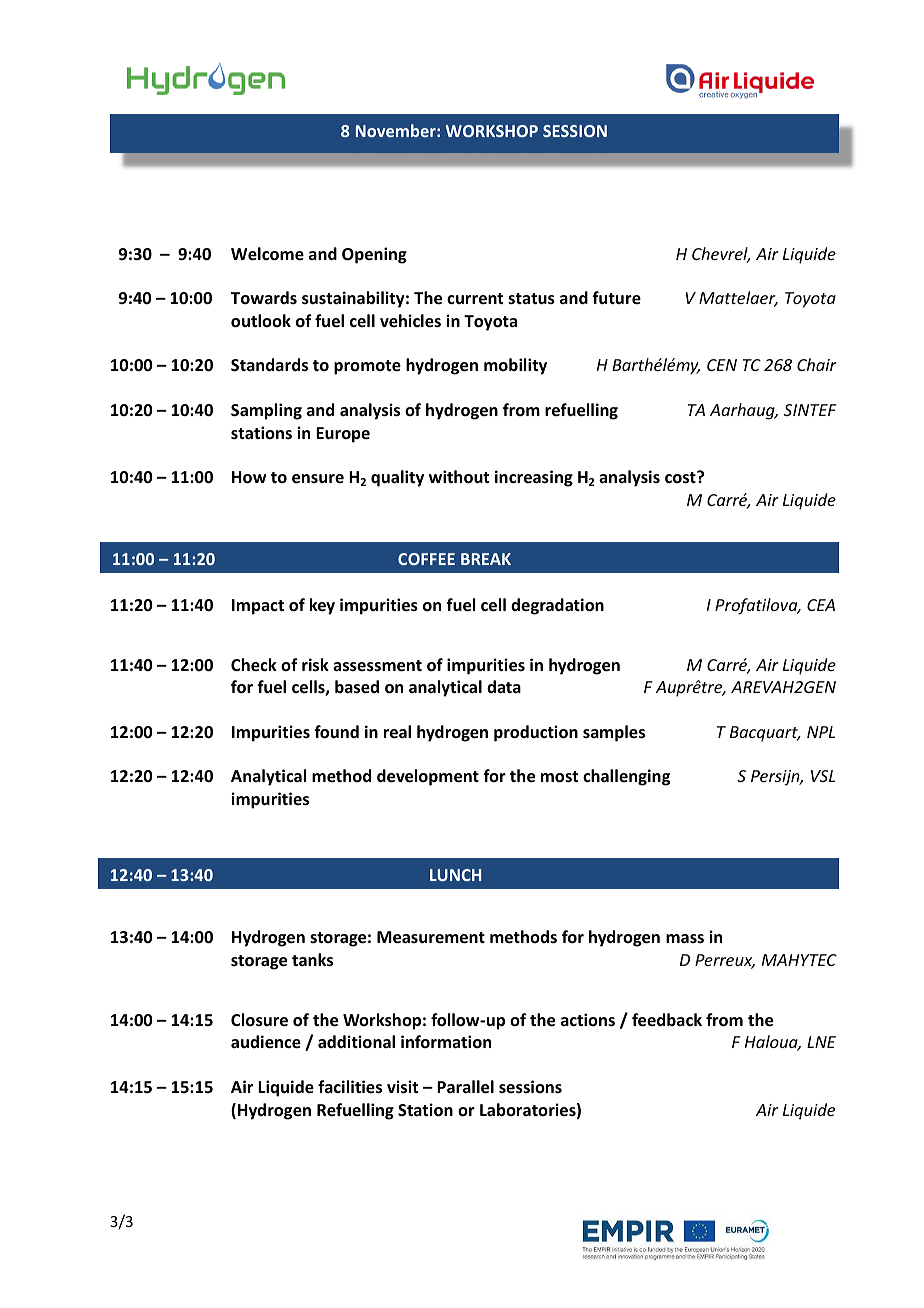  What do you see at coordinates (588, 1019) in the page?
I see `actions` at bounding box center [588, 1019].
